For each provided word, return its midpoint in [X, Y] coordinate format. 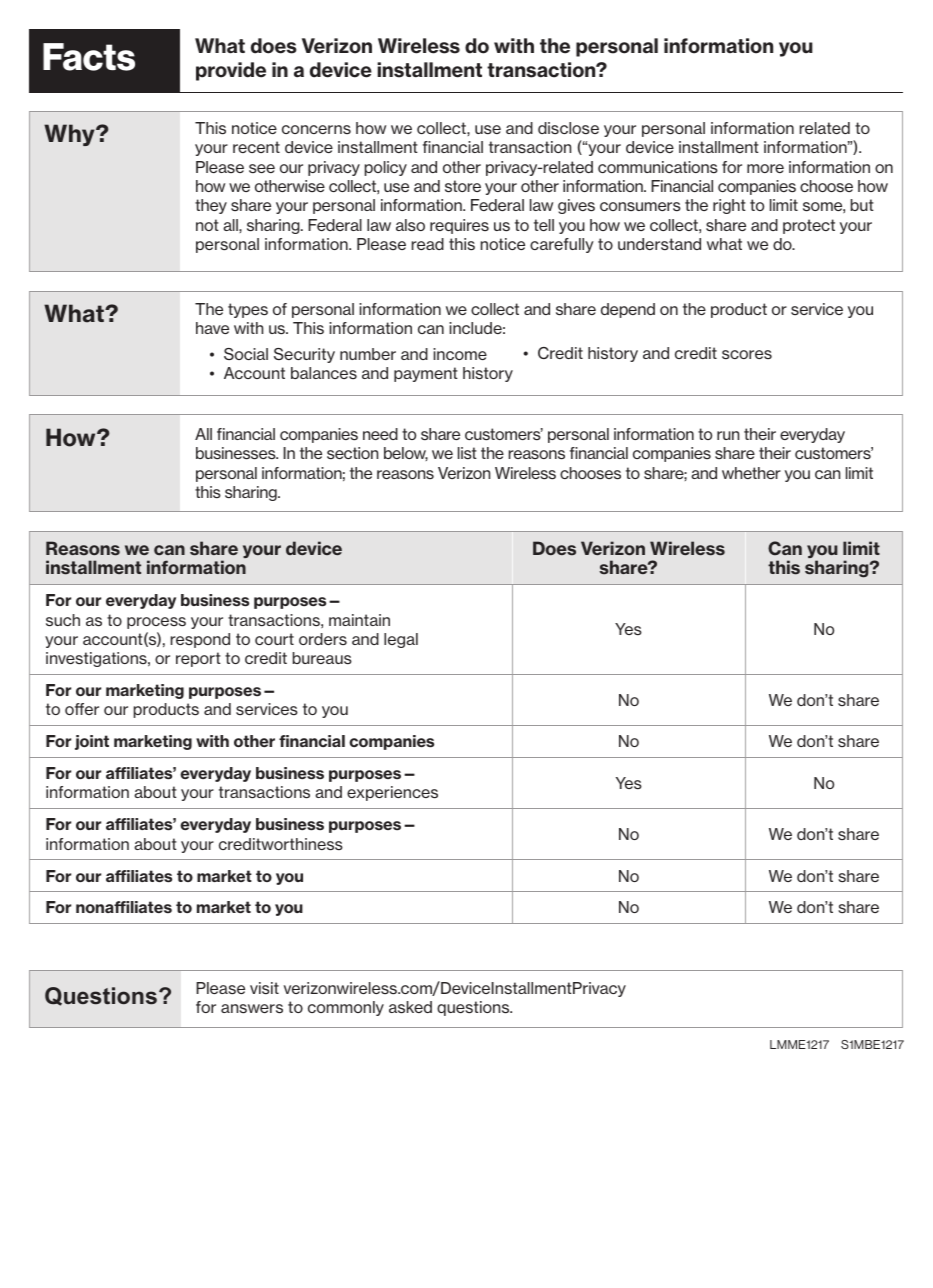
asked [410, 1007]
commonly [346, 1008]
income [460, 354]
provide [231, 71]
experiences [392, 793]
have [212, 328]
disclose [568, 128]
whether [751, 473]
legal [401, 640]
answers [252, 1009]
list [467, 453]
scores [747, 354]
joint [92, 742]
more [765, 168]
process [156, 623]
